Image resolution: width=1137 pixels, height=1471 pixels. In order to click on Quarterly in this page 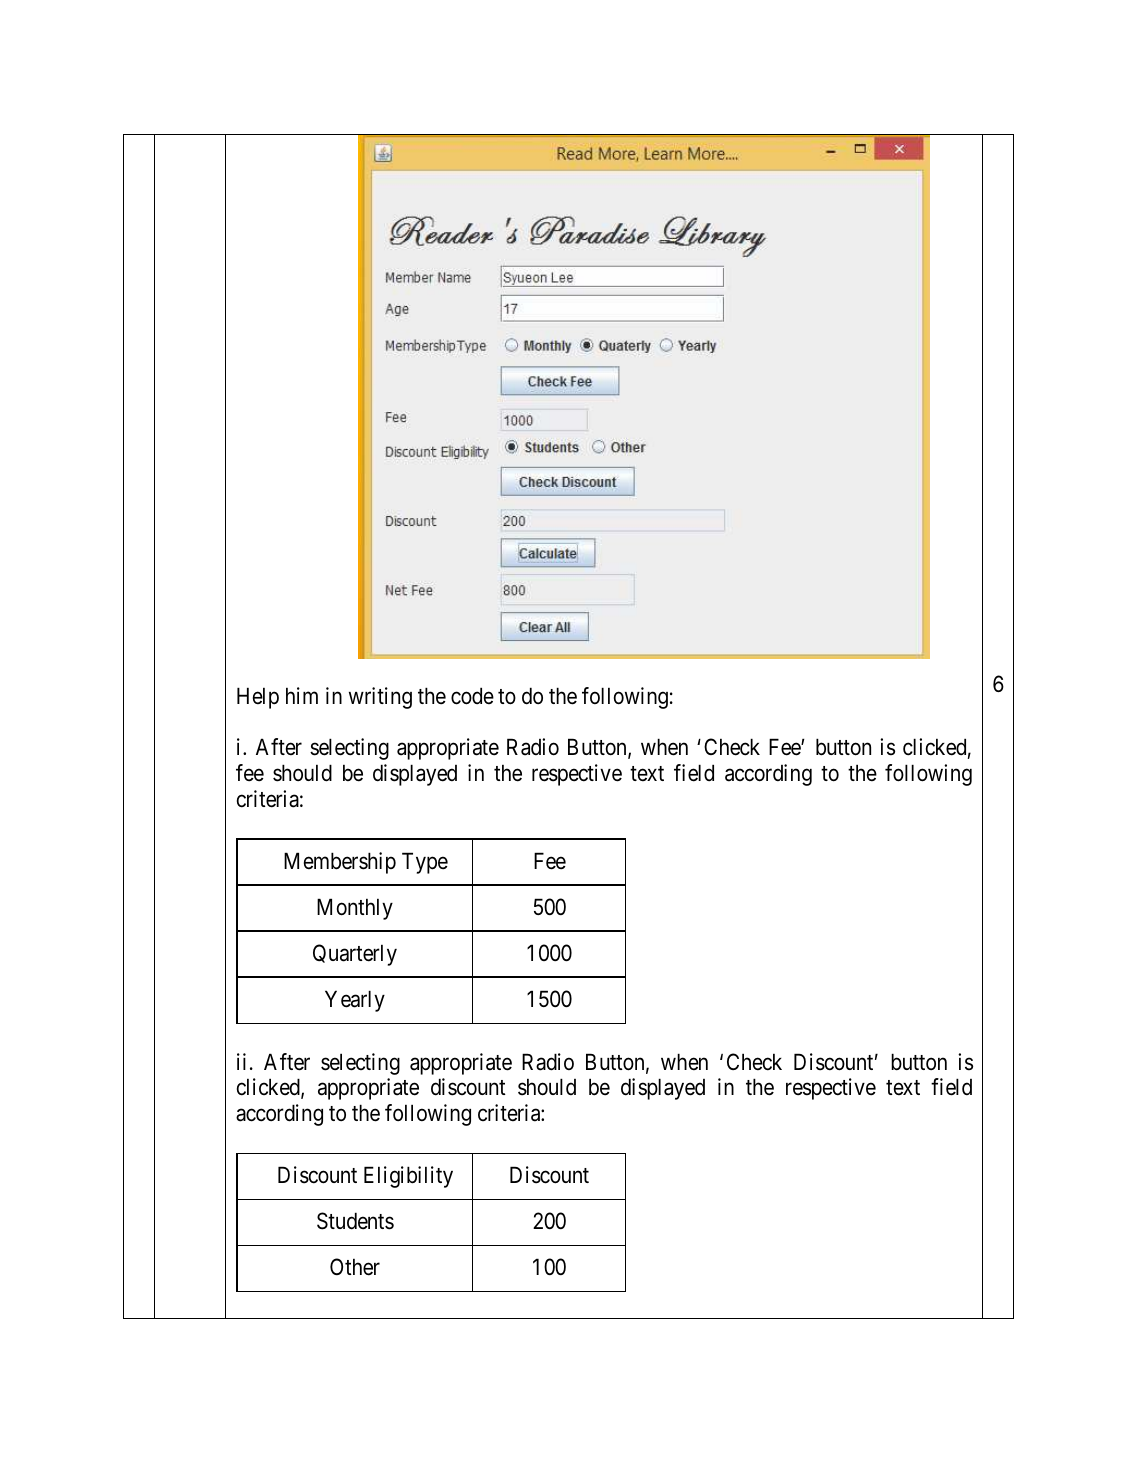, I will do `click(355, 955)`.
